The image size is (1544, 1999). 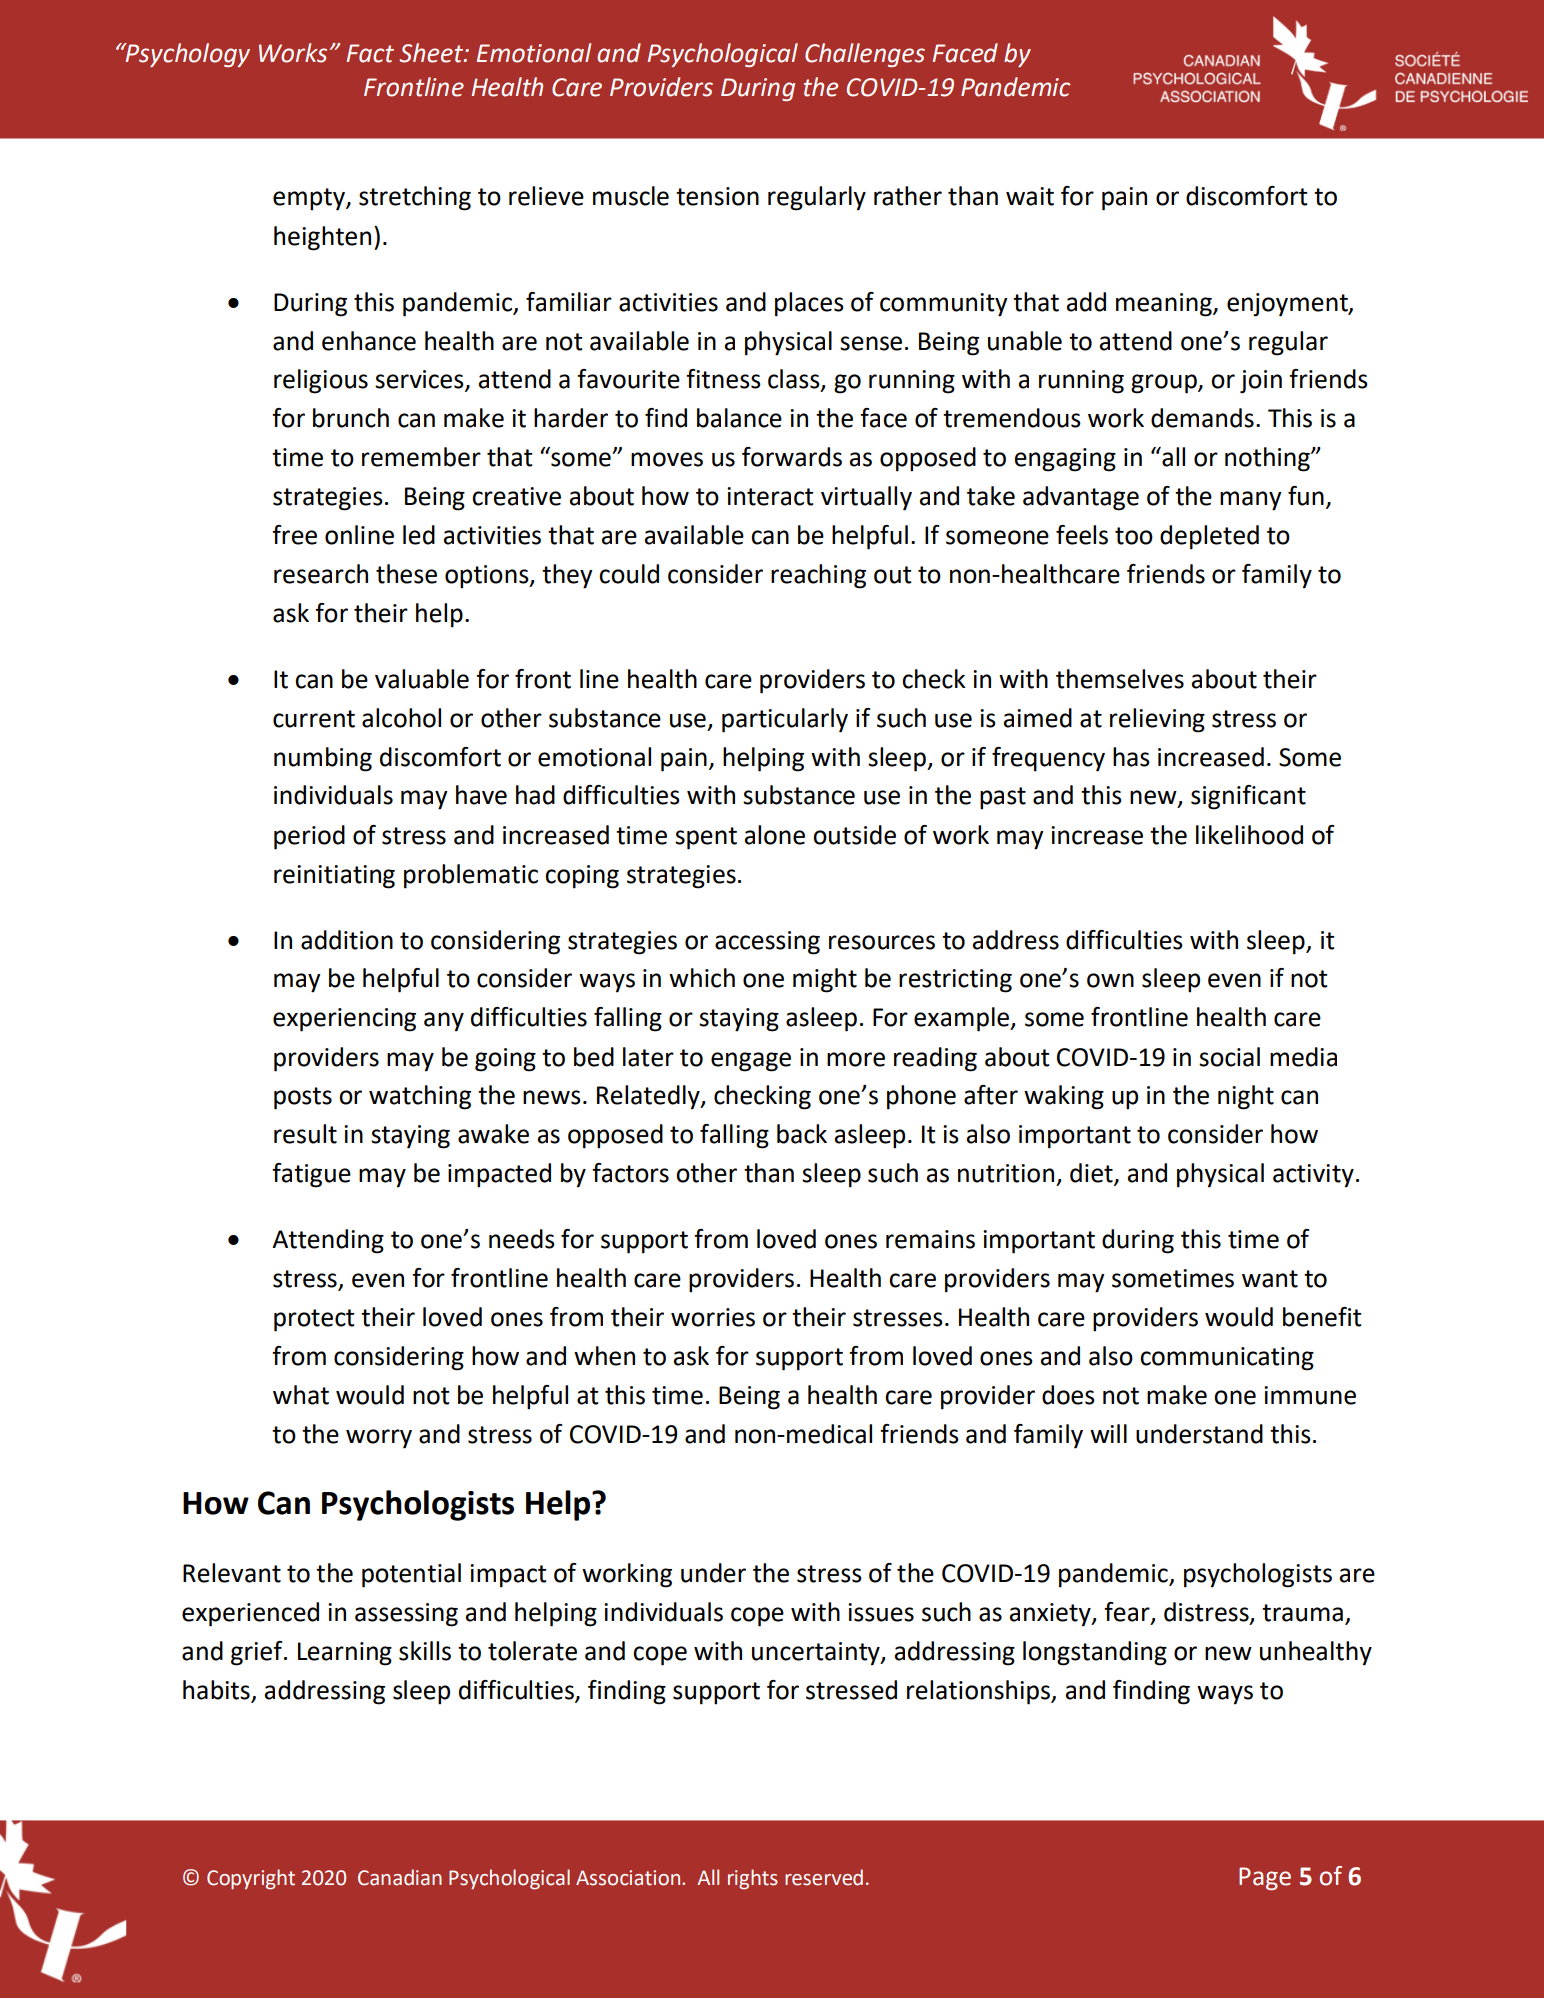 What do you see at coordinates (767, 943) in the screenshot?
I see `accessing` at bounding box center [767, 943].
